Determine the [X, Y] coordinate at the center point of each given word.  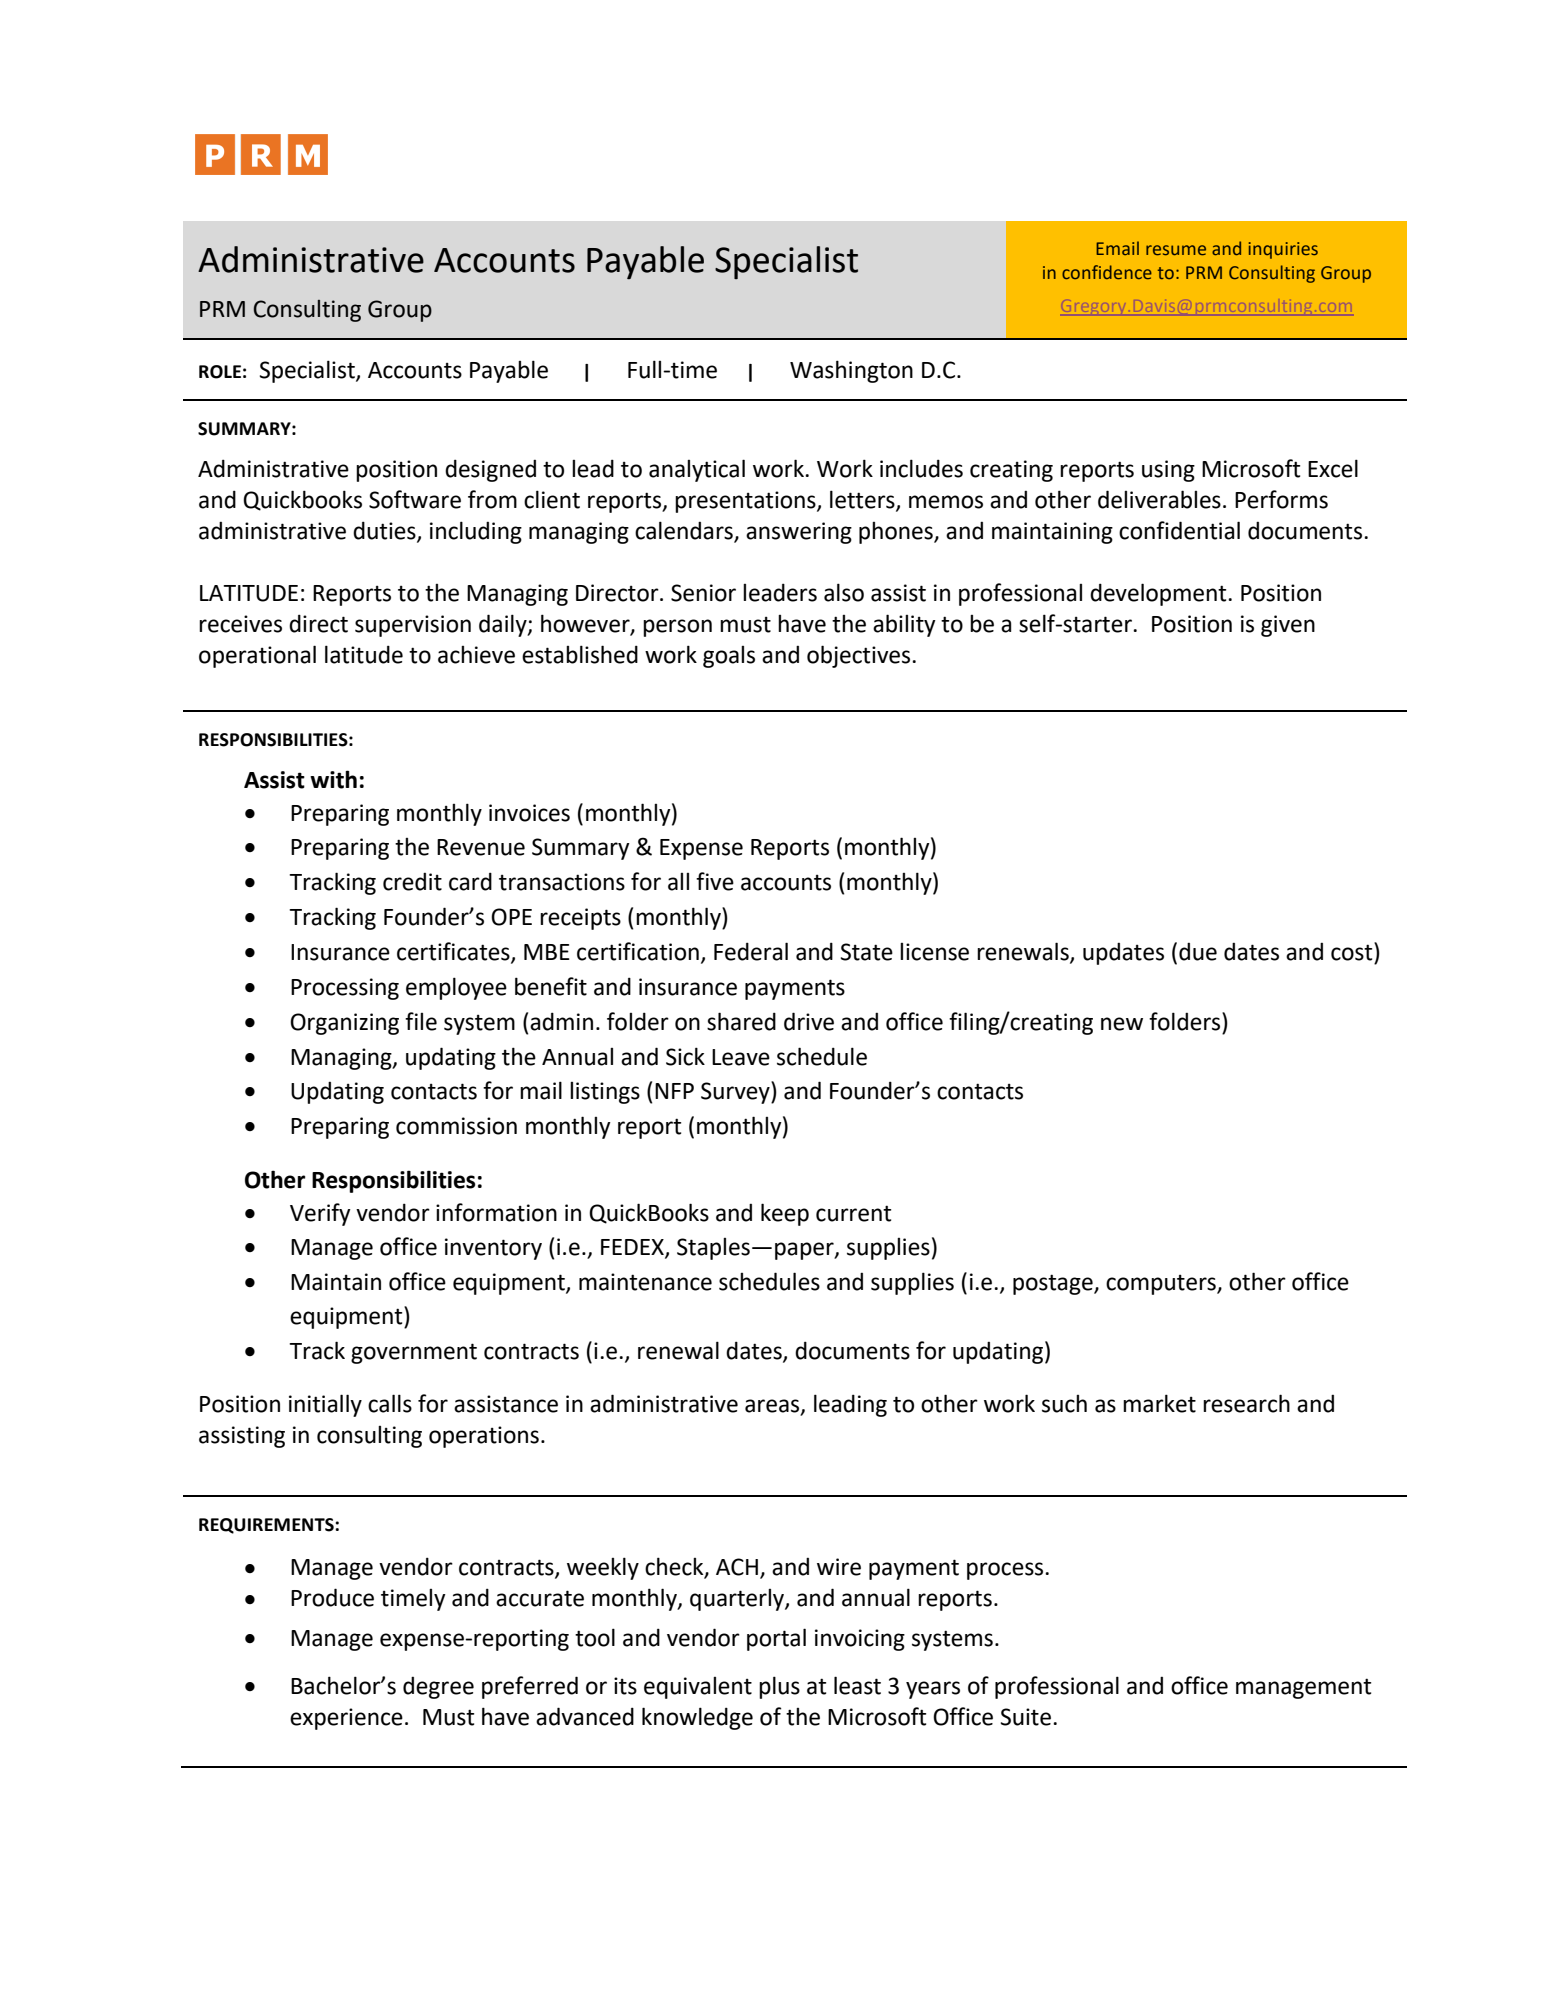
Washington [851, 371]
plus [779, 1687]
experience [346, 1719]
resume [1176, 250]
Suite [1026, 1717]
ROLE [220, 372]
